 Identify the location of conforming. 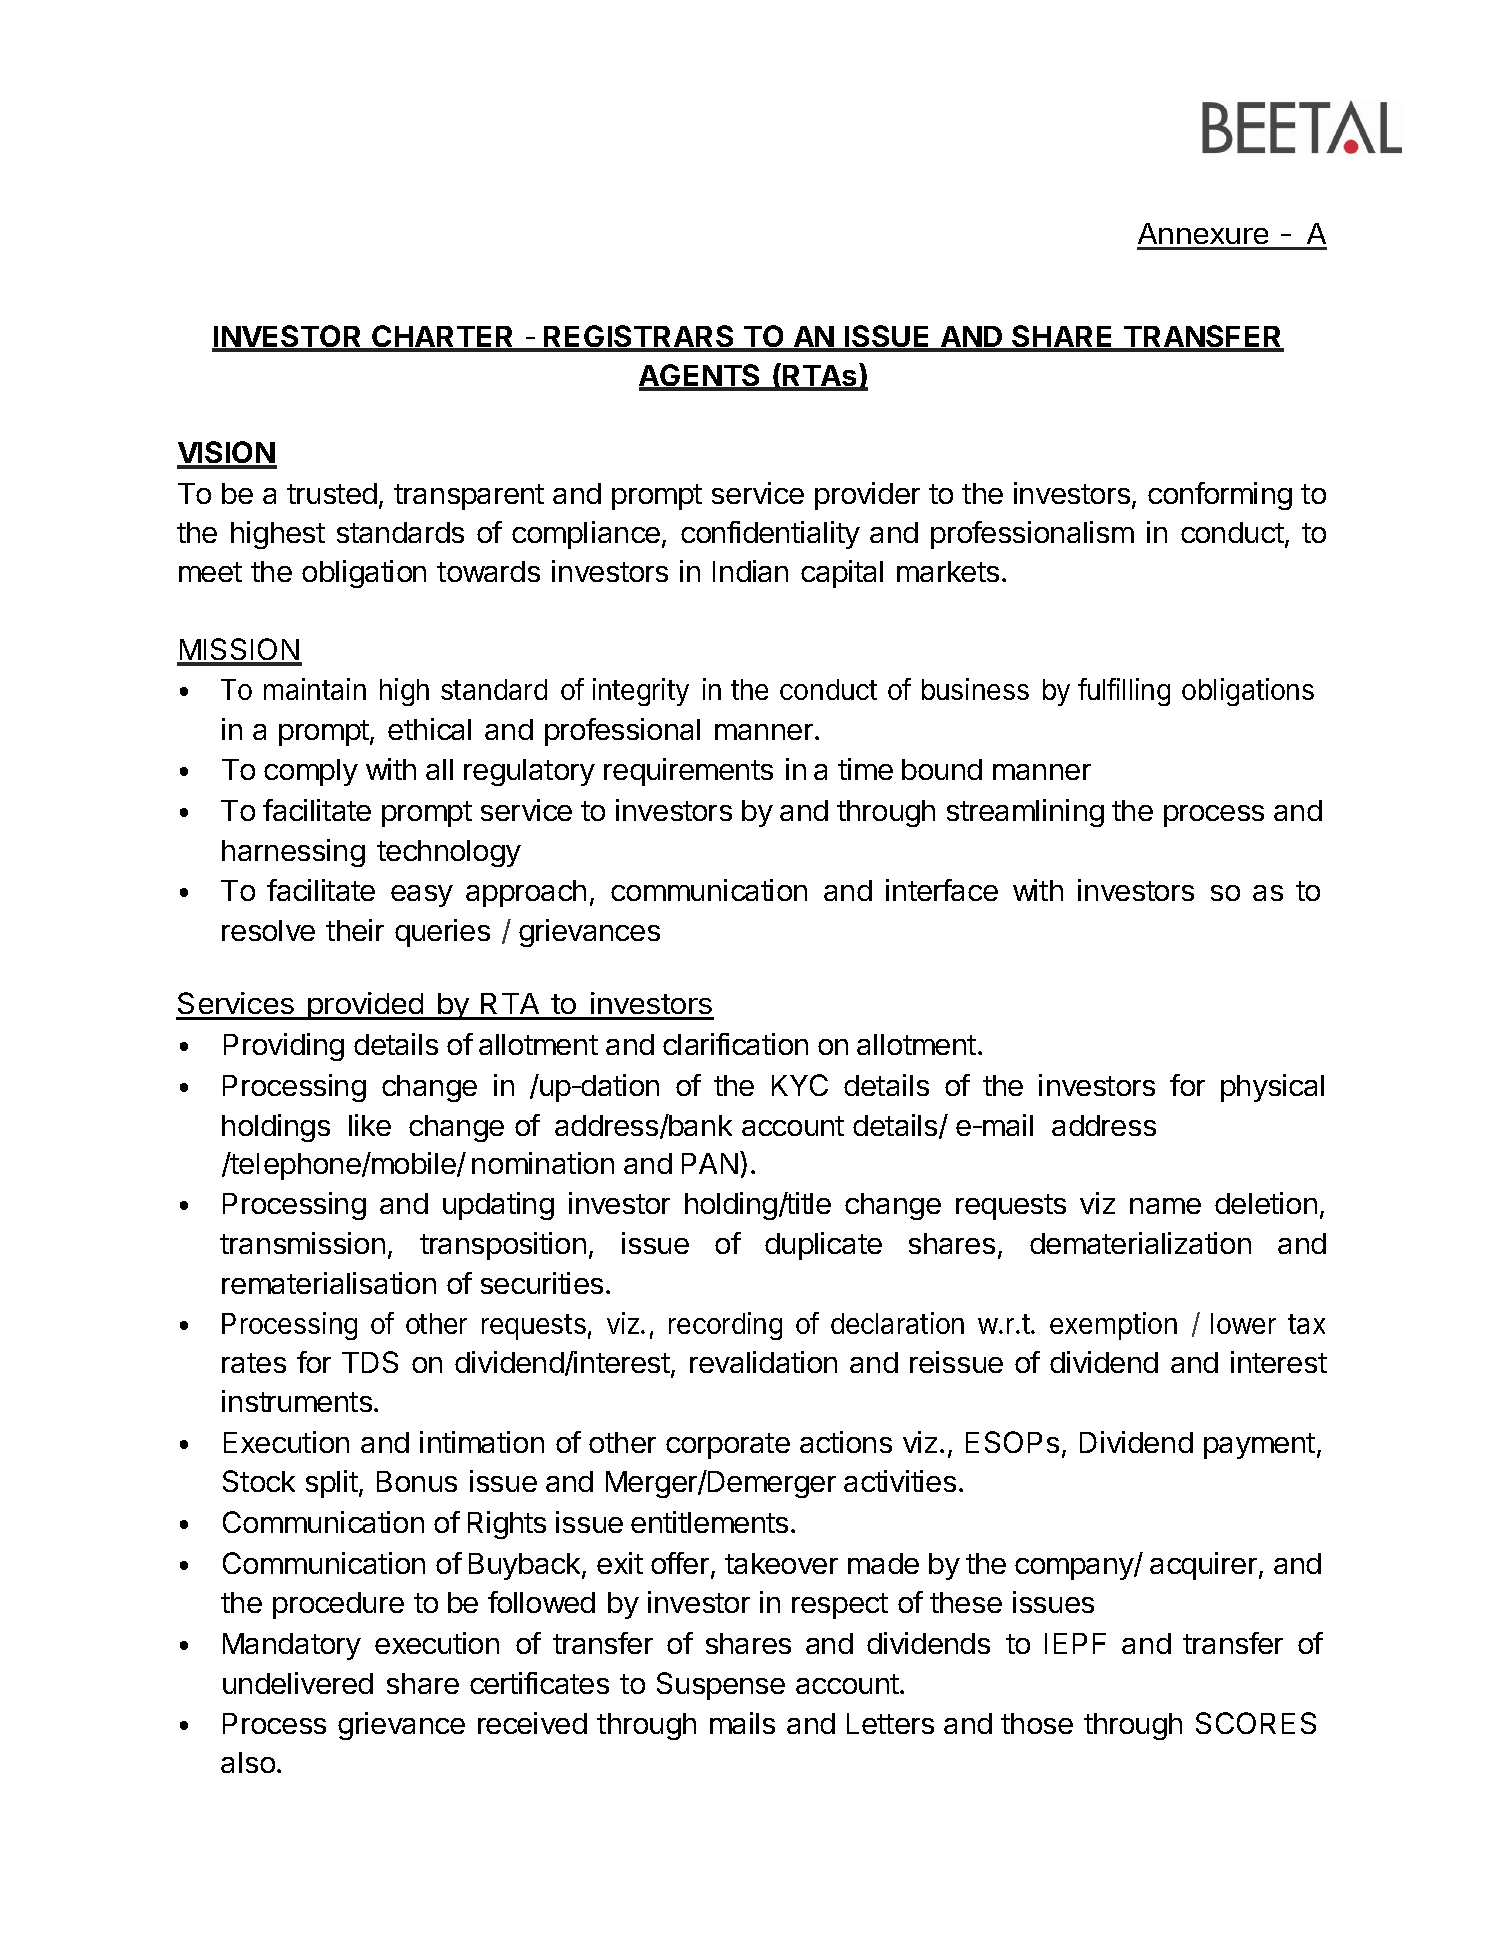
(1220, 496).
